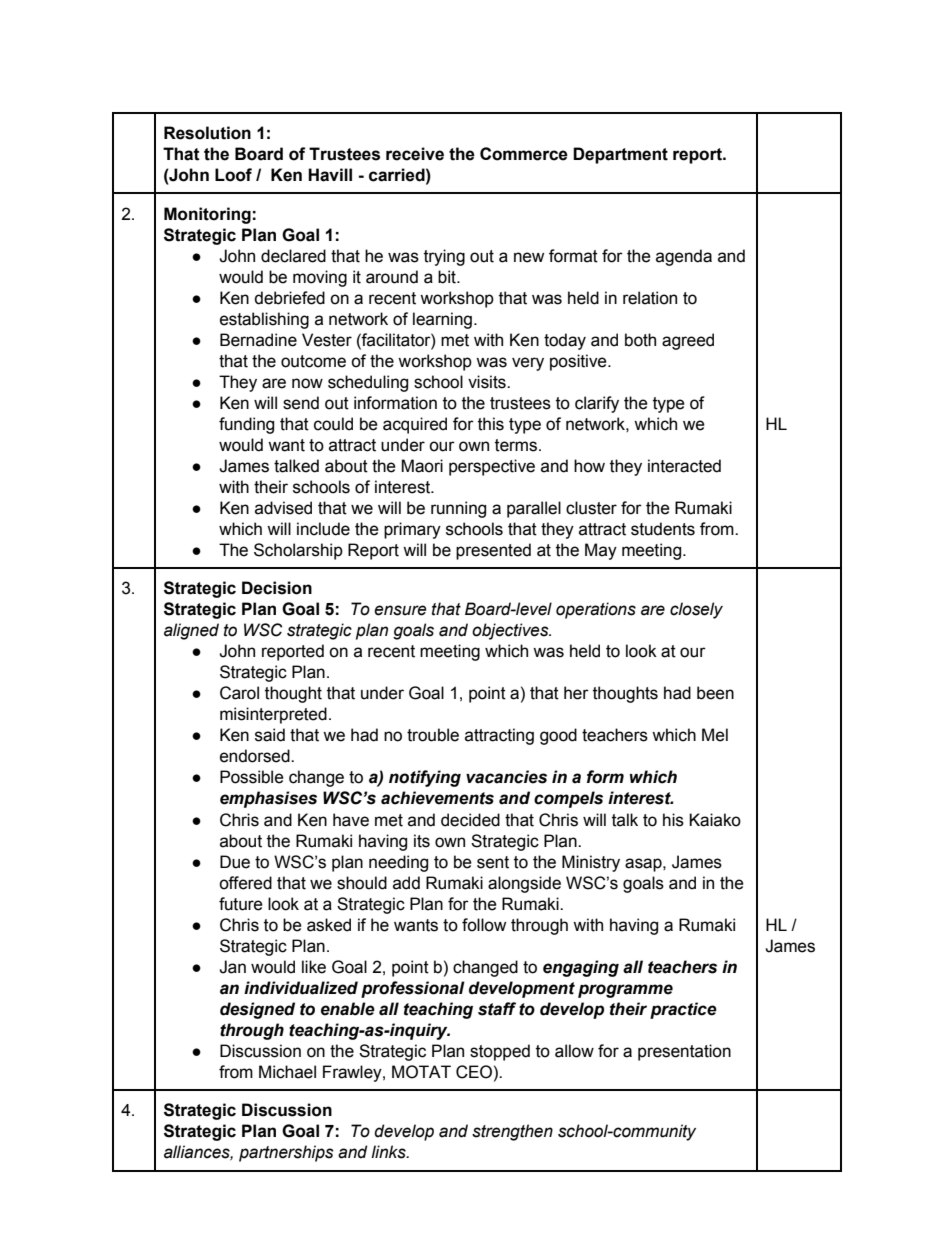 The height and width of the screenshot is (1233, 952). What do you see at coordinates (239, 693) in the screenshot?
I see `Carol` at bounding box center [239, 693].
